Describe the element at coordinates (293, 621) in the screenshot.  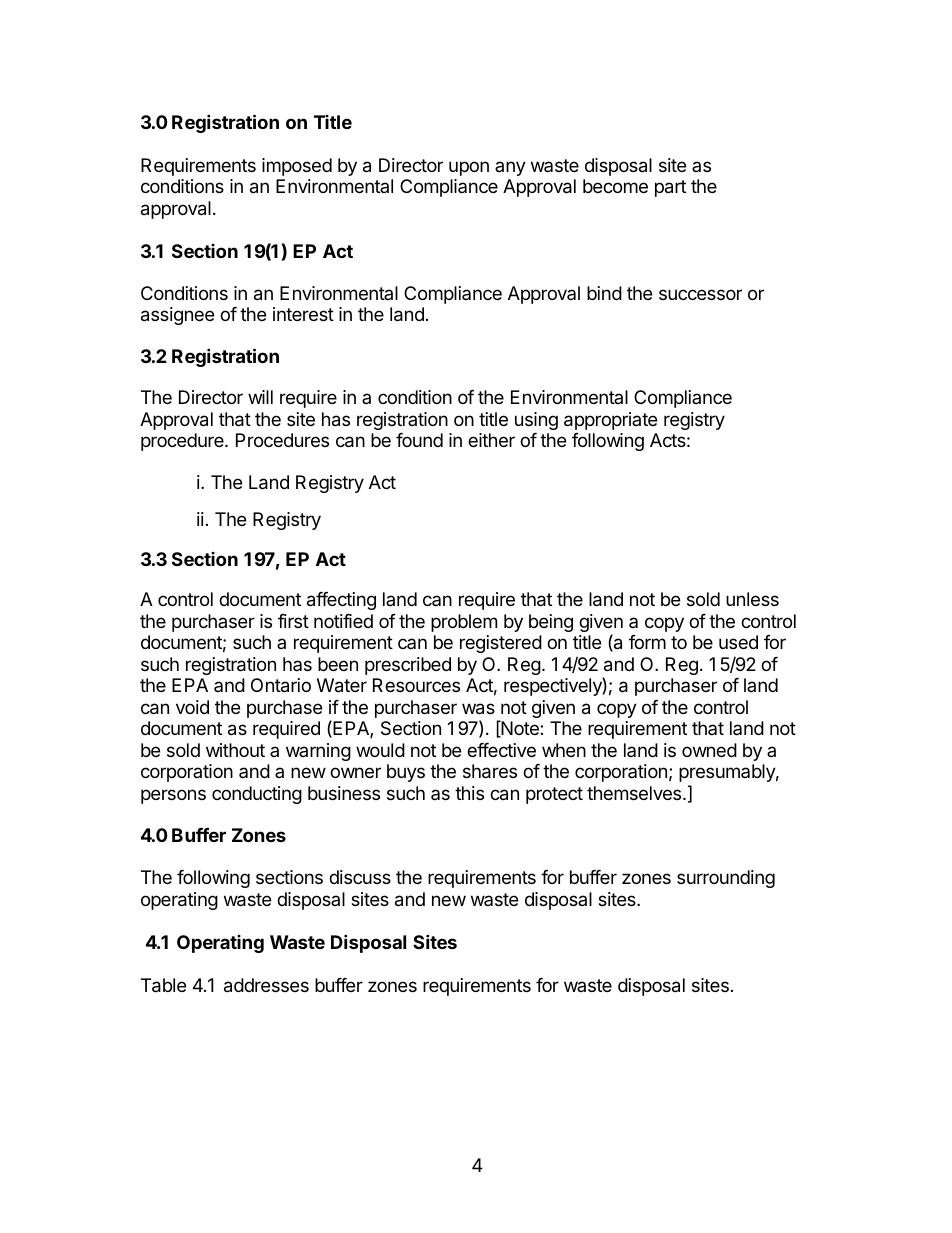
I see `first` at that location.
